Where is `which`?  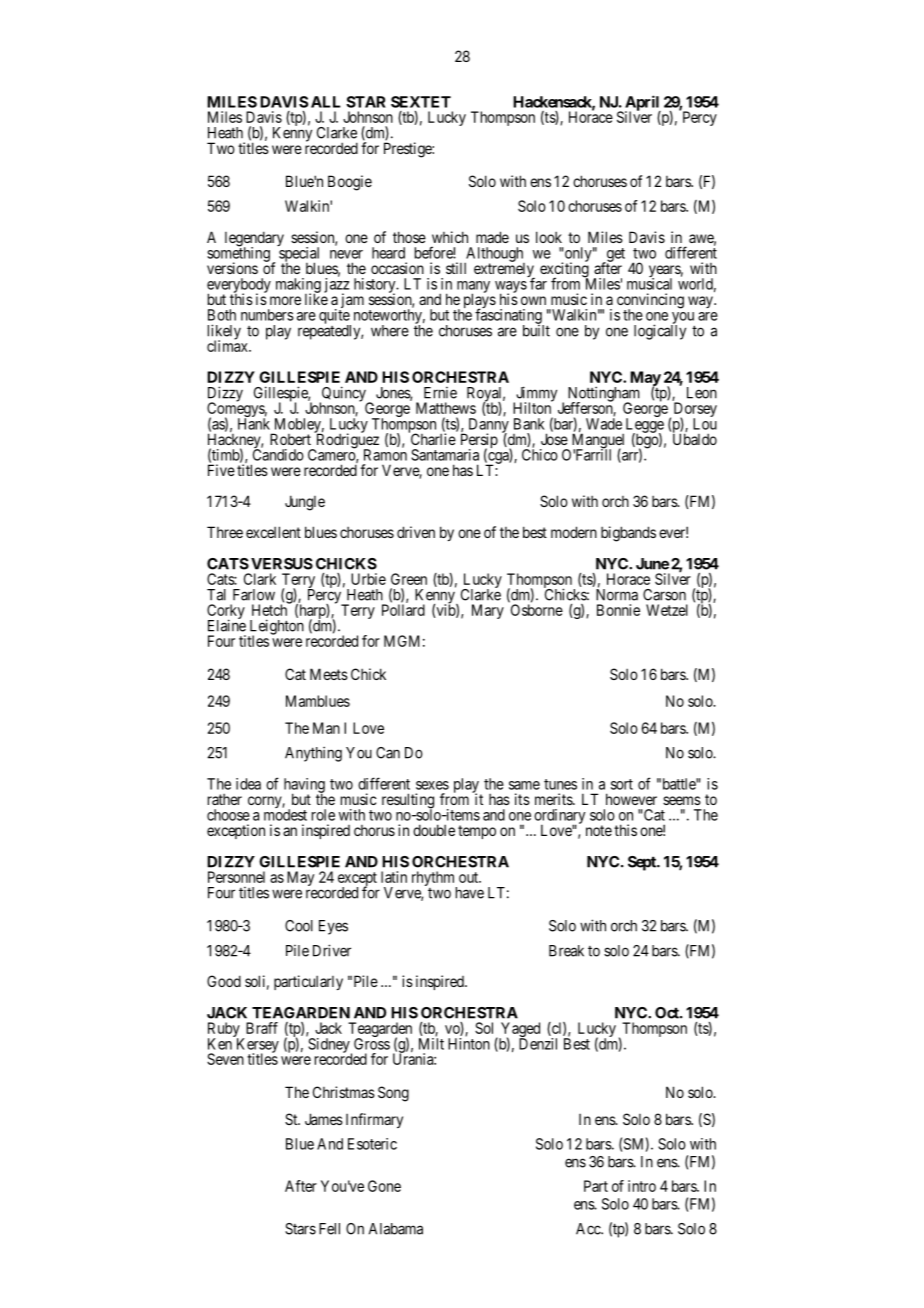
which is located at coordinates (450, 237).
